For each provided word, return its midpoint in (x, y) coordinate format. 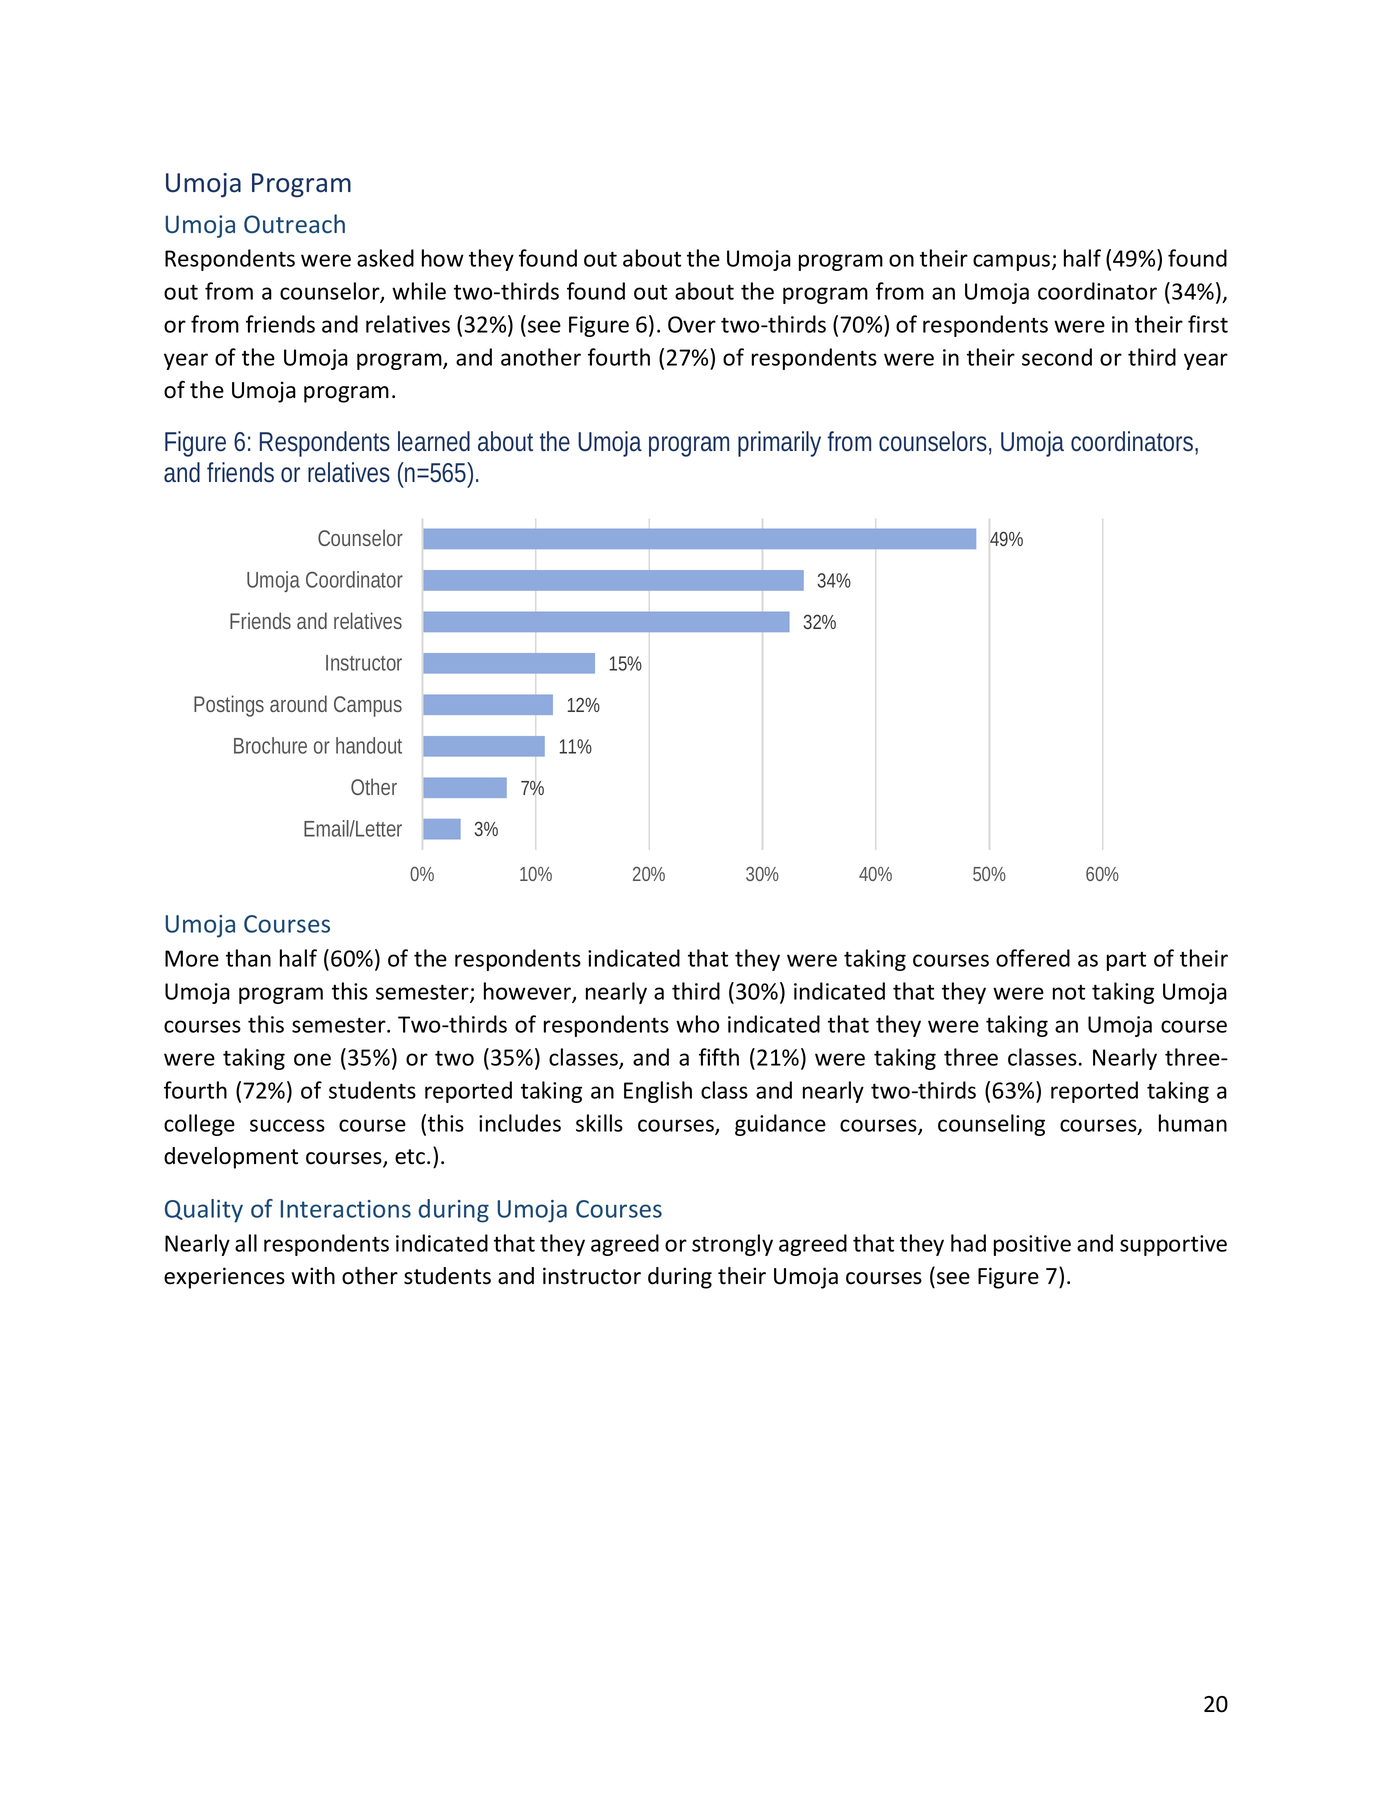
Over (692, 324)
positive (1032, 1245)
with (313, 1276)
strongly (732, 1245)
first (1208, 324)
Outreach (294, 223)
